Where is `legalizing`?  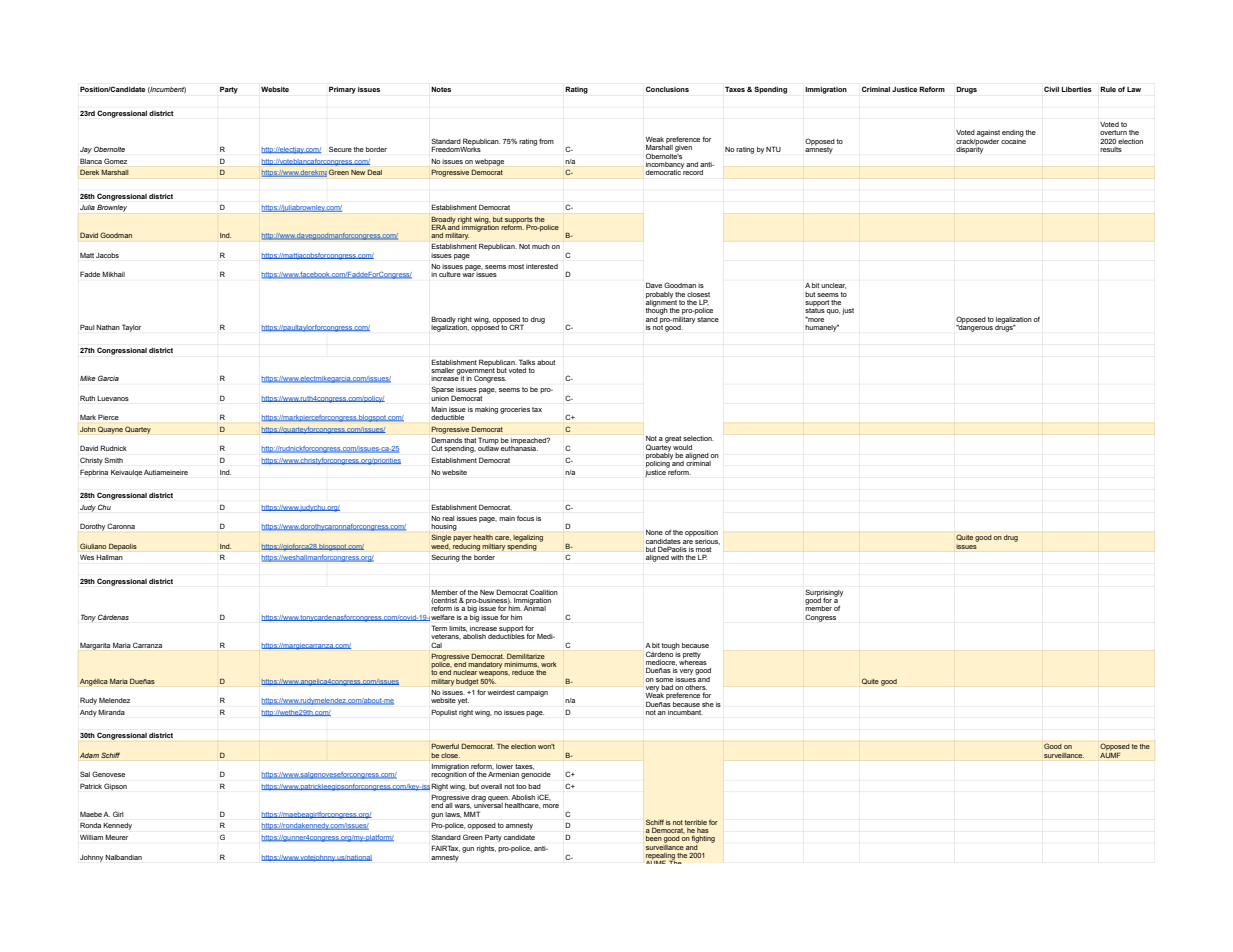 legalizing is located at coordinates (528, 538).
